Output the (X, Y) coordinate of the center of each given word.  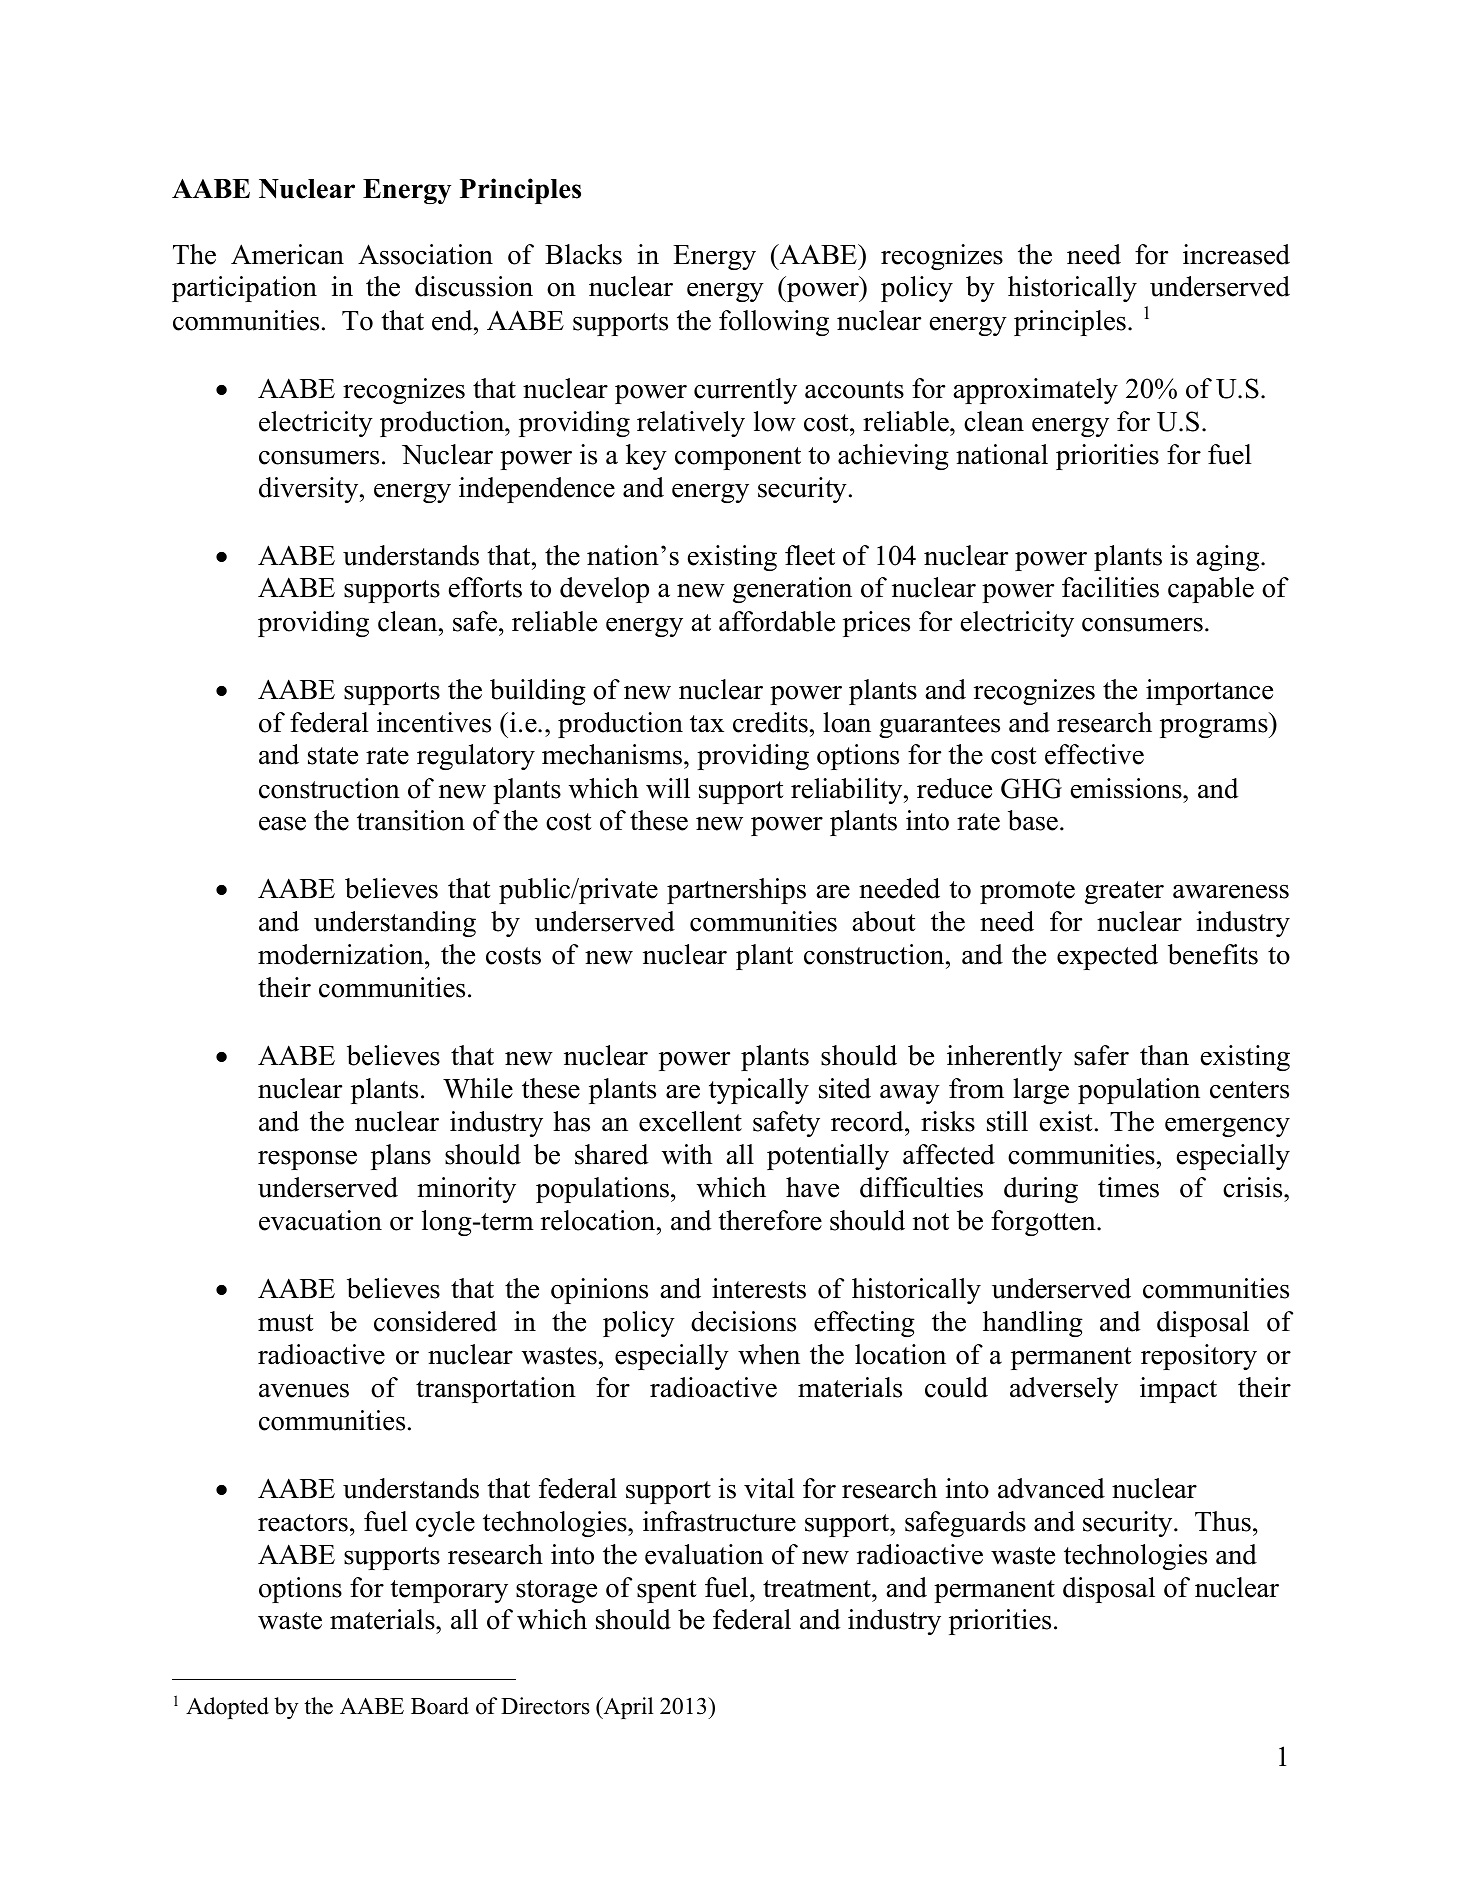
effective (1094, 754)
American (287, 254)
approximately (1036, 391)
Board (440, 1706)
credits (770, 722)
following (774, 323)
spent (667, 1591)
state (333, 756)
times (1128, 1187)
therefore (770, 1220)
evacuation (320, 1220)
